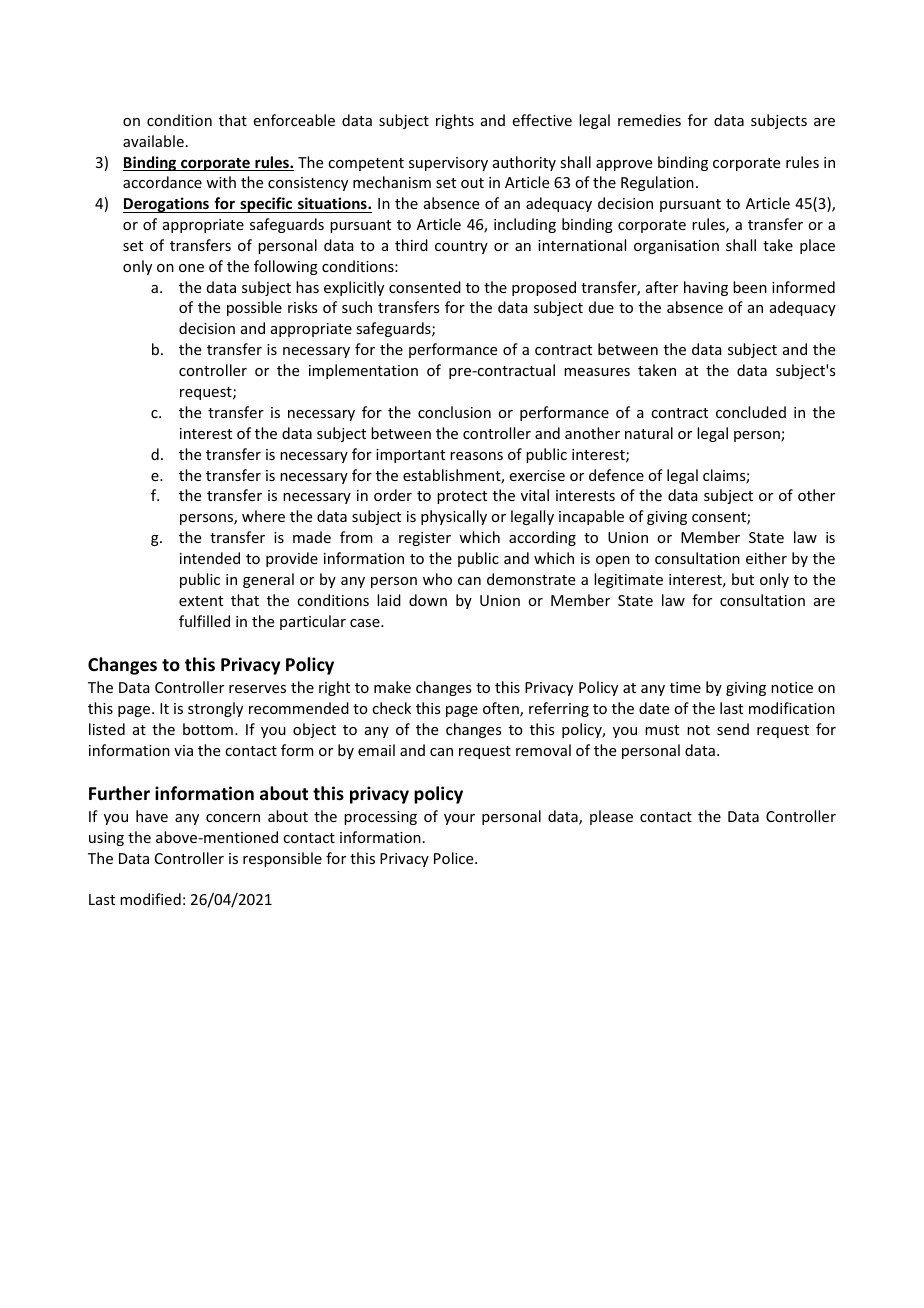  I want to click on conclusion, so click(454, 412).
